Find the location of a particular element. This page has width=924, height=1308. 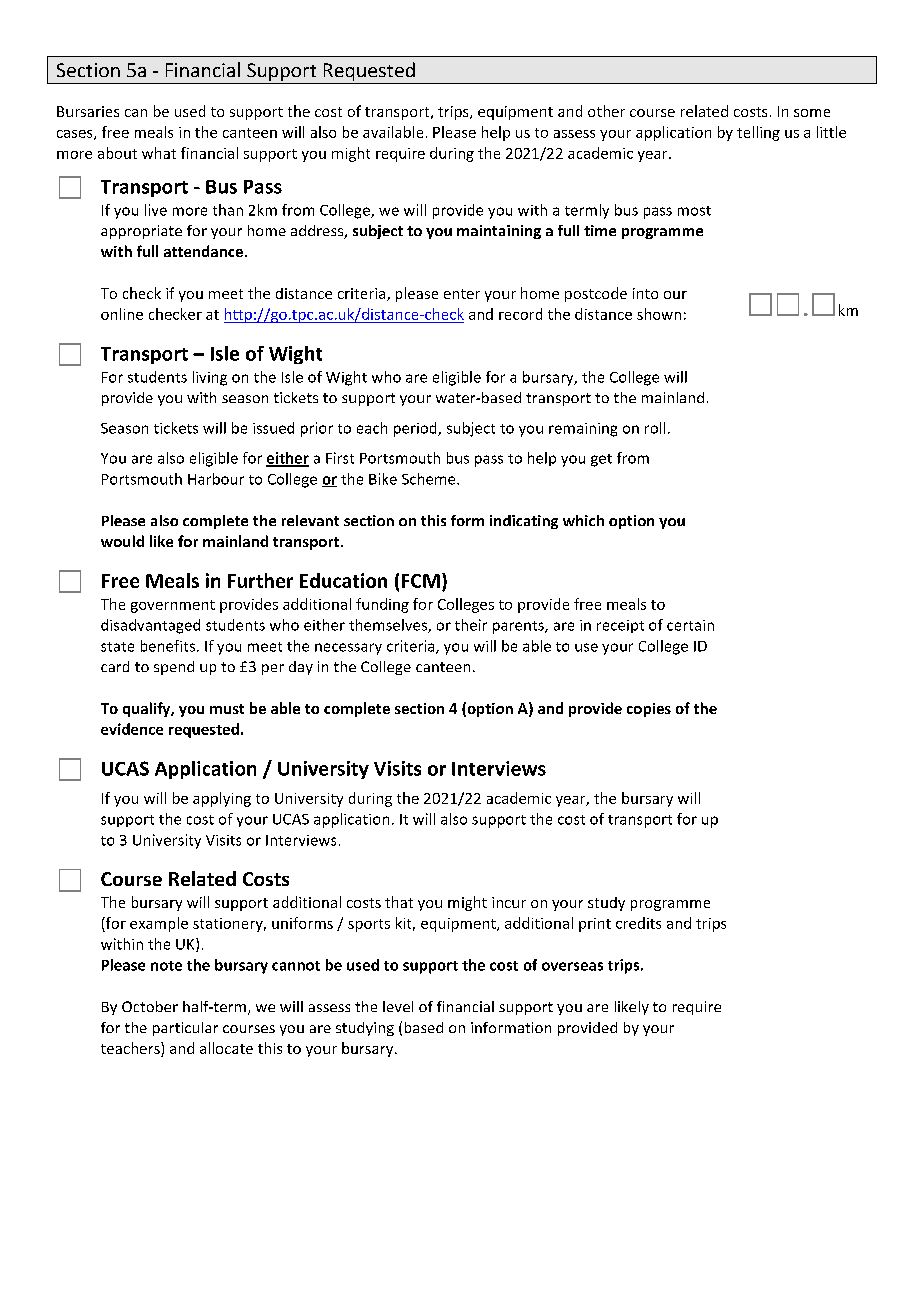

incur is located at coordinates (509, 902).
